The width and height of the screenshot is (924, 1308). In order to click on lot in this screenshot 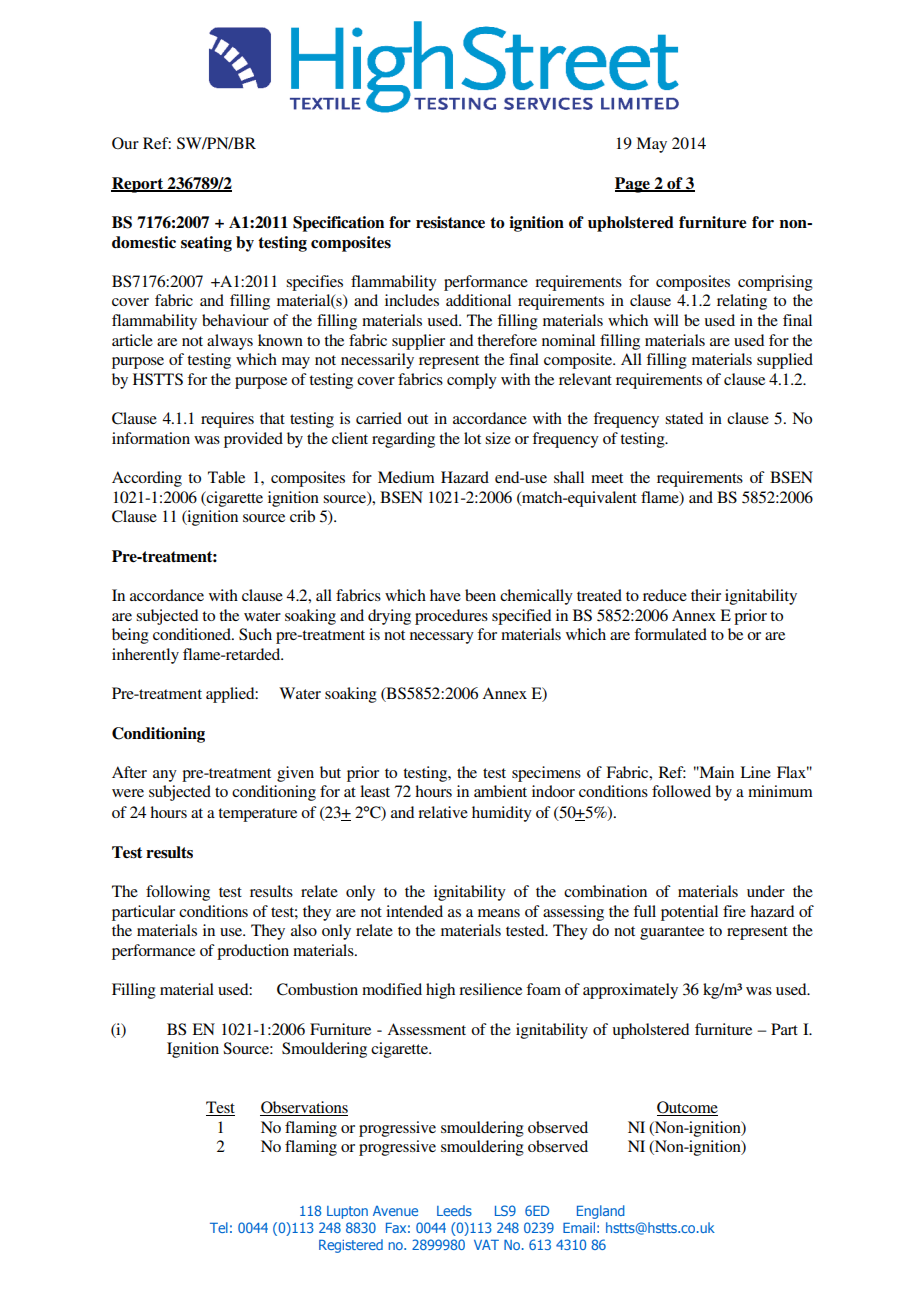, I will do `click(472, 438)`.
